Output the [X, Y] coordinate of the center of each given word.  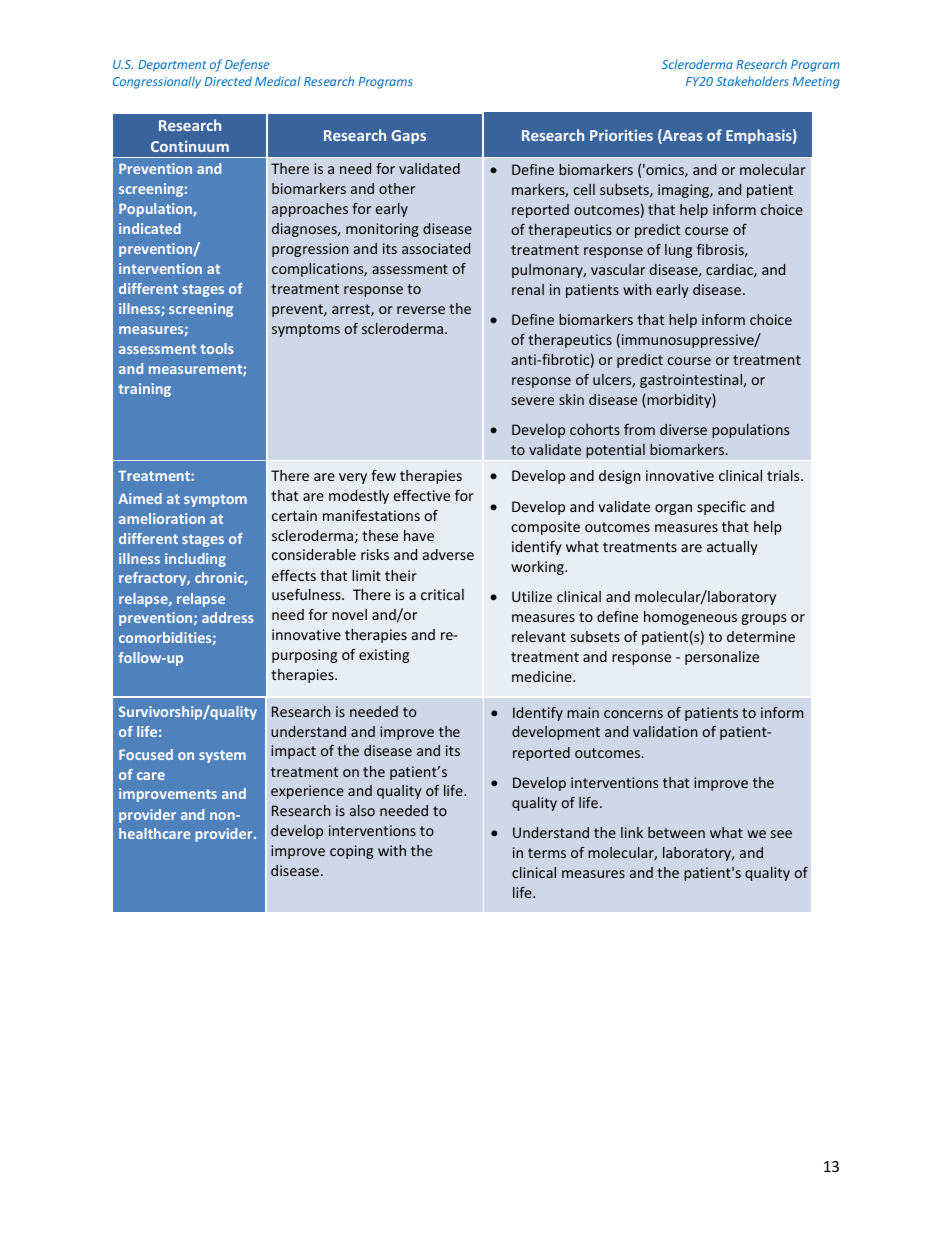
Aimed [140, 498]
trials [784, 475]
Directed [228, 81]
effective [421, 495]
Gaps [408, 137]
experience [307, 792]
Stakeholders [752, 81]
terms [547, 853]
